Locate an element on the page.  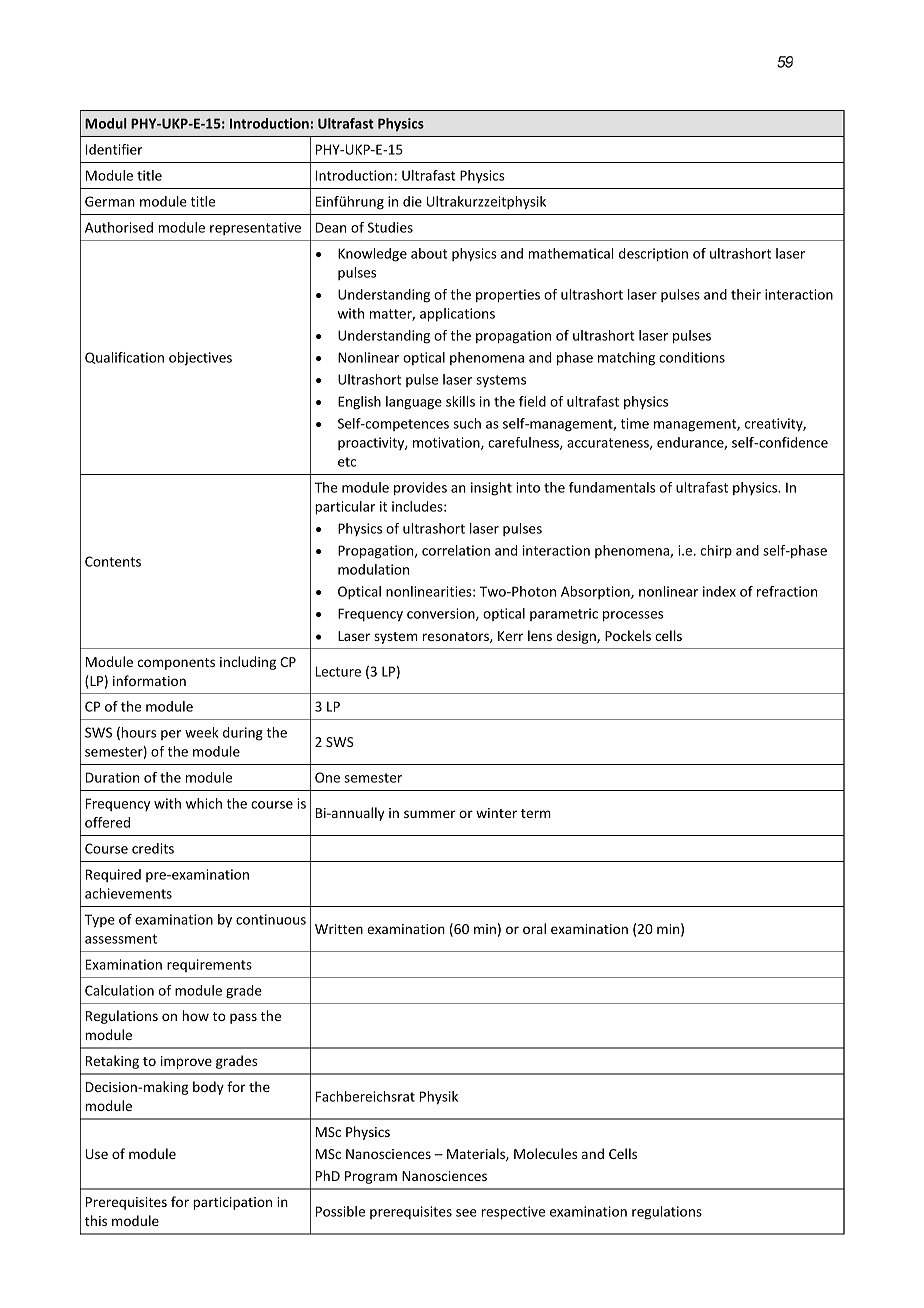
participation is located at coordinates (232, 1203).
